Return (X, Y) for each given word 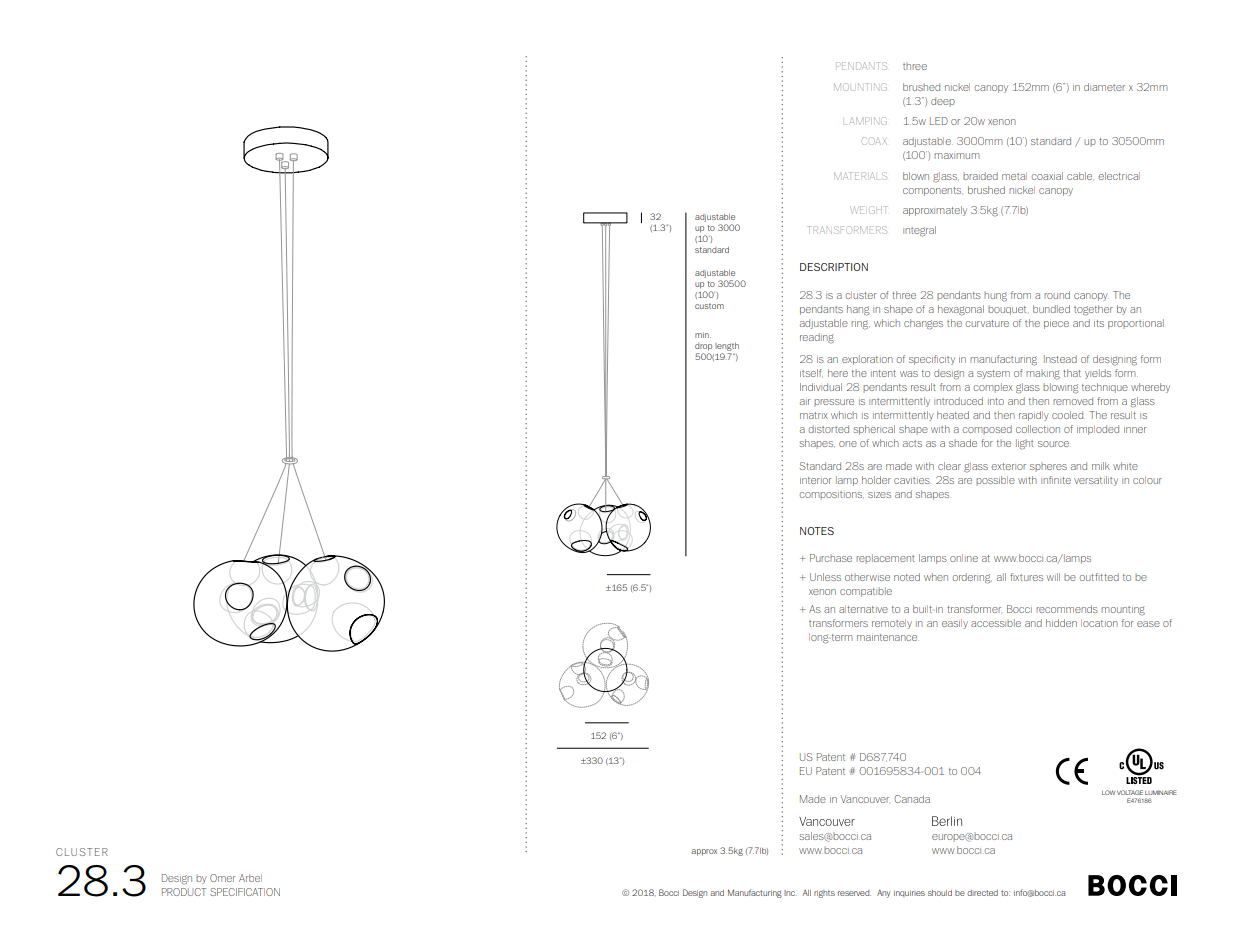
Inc (790, 893)
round (1057, 295)
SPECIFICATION (245, 892)
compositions (831, 495)
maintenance (887, 637)
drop (703, 347)
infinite (1056, 480)
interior (816, 480)
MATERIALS (860, 176)
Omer (223, 878)
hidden (1061, 623)
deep (943, 102)
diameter (1104, 87)
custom (709, 306)
